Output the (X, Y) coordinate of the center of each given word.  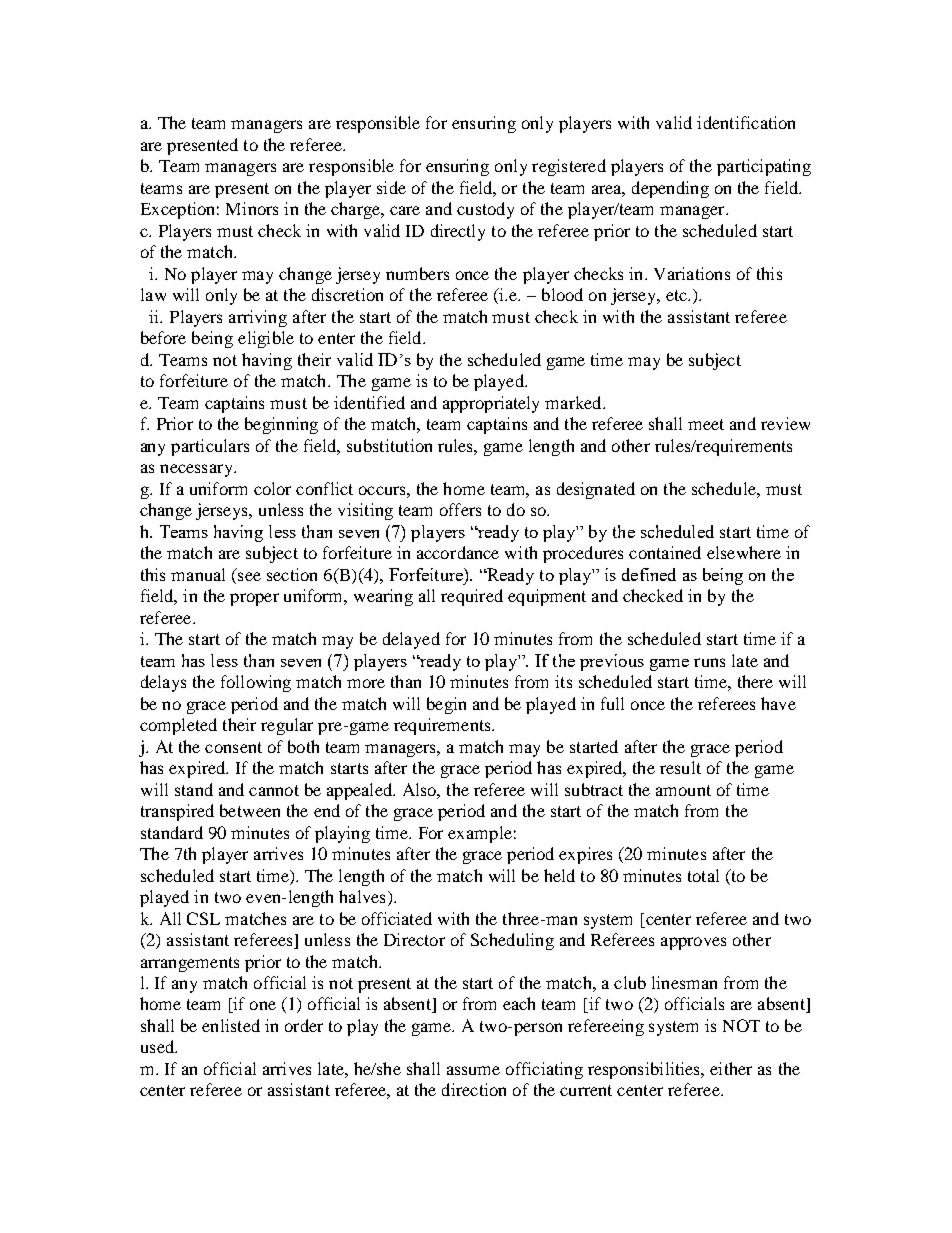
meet (706, 424)
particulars (210, 447)
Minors (252, 208)
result (680, 767)
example (480, 834)
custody (485, 210)
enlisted (231, 1025)
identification (746, 122)
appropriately (491, 404)
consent (233, 747)
